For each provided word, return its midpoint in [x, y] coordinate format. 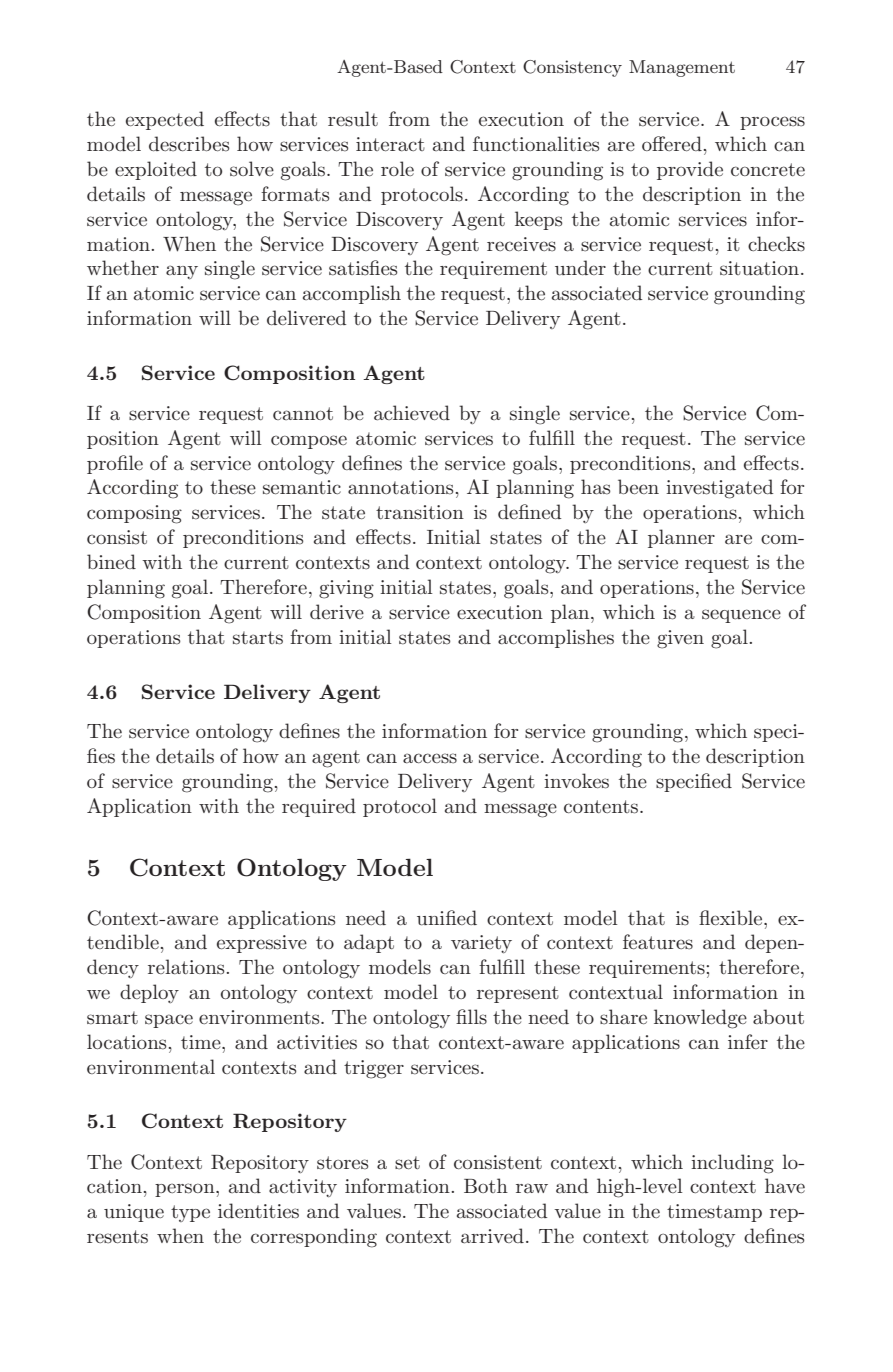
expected [165, 120]
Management [682, 68]
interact [390, 144]
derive [337, 611]
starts [258, 638]
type [190, 1213]
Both [486, 1185]
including [732, 1164]
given [680, 639]
